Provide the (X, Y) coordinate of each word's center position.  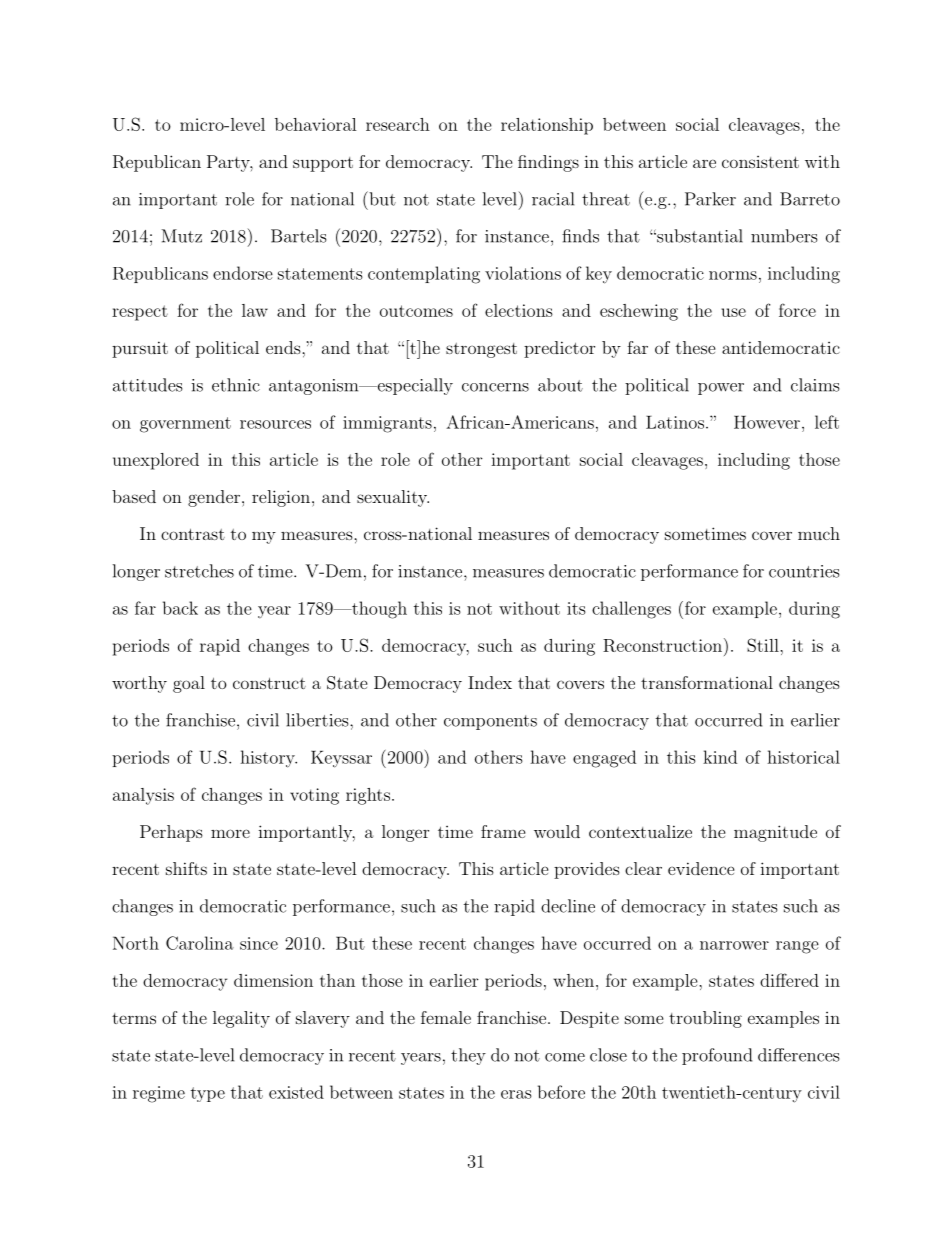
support (323, 164)
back (180, 608)
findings (548, 163)
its (576, 608)
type (208, 1094)
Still (764, 645)
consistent (760, 162)
